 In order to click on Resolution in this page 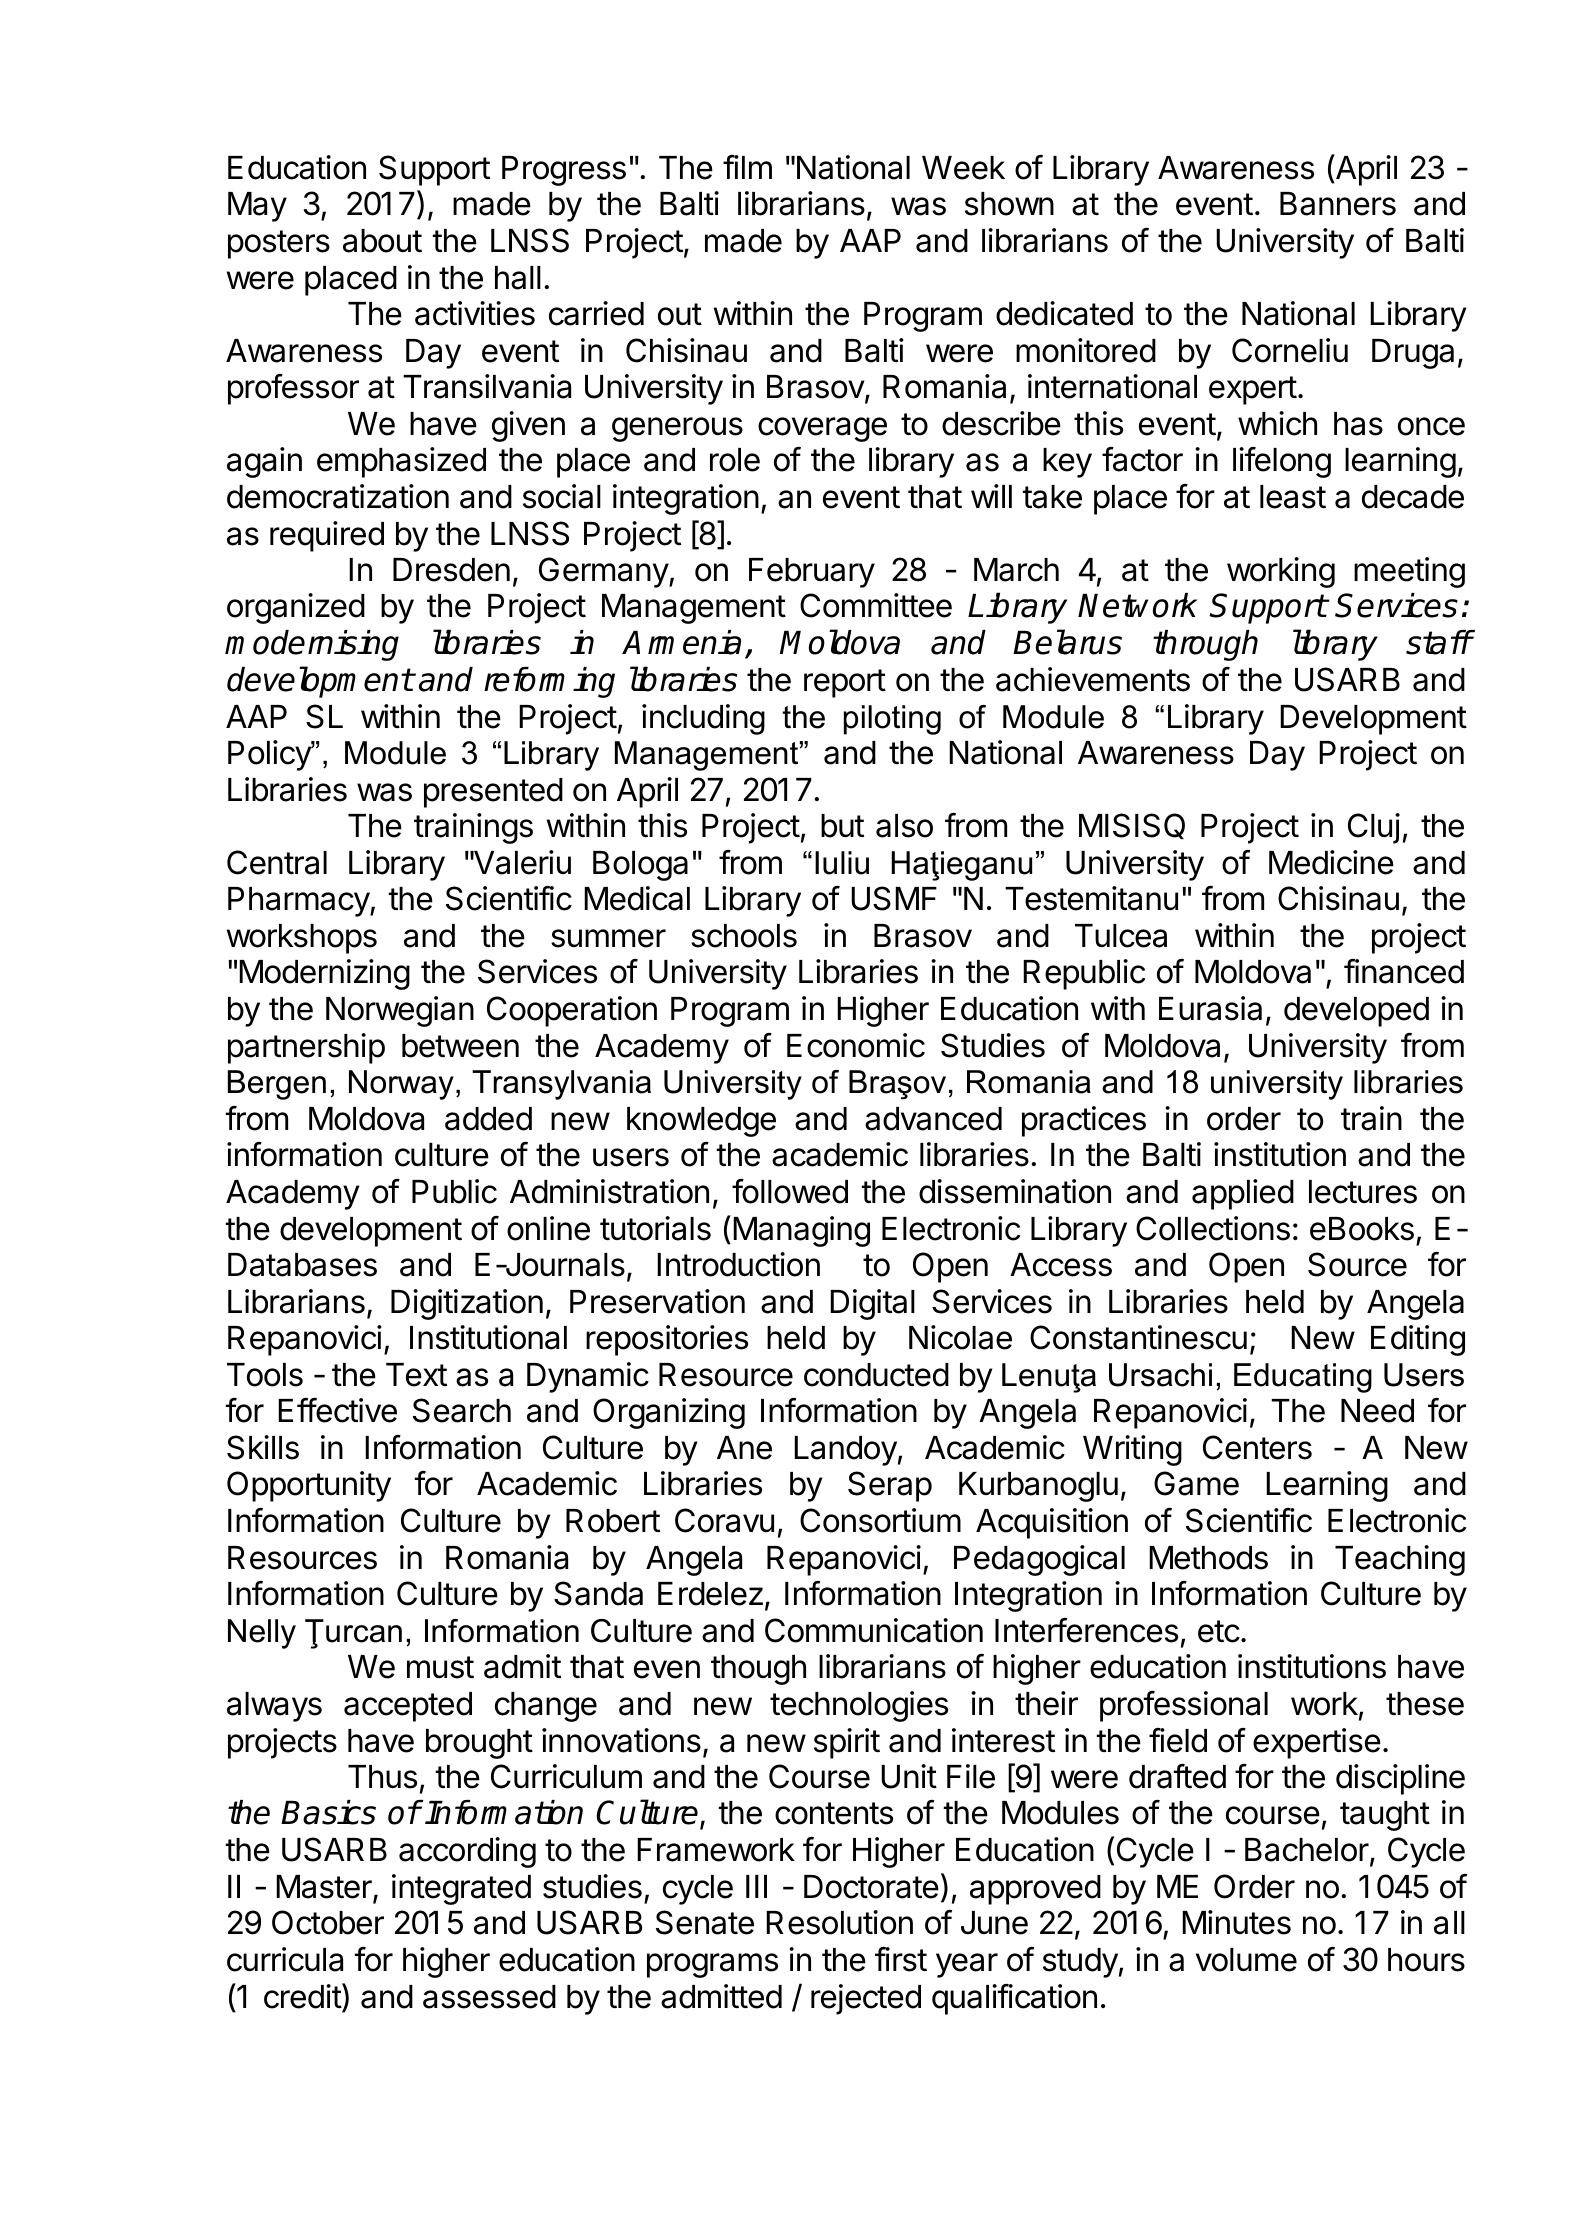, I will do `click(839, 1922)`.
